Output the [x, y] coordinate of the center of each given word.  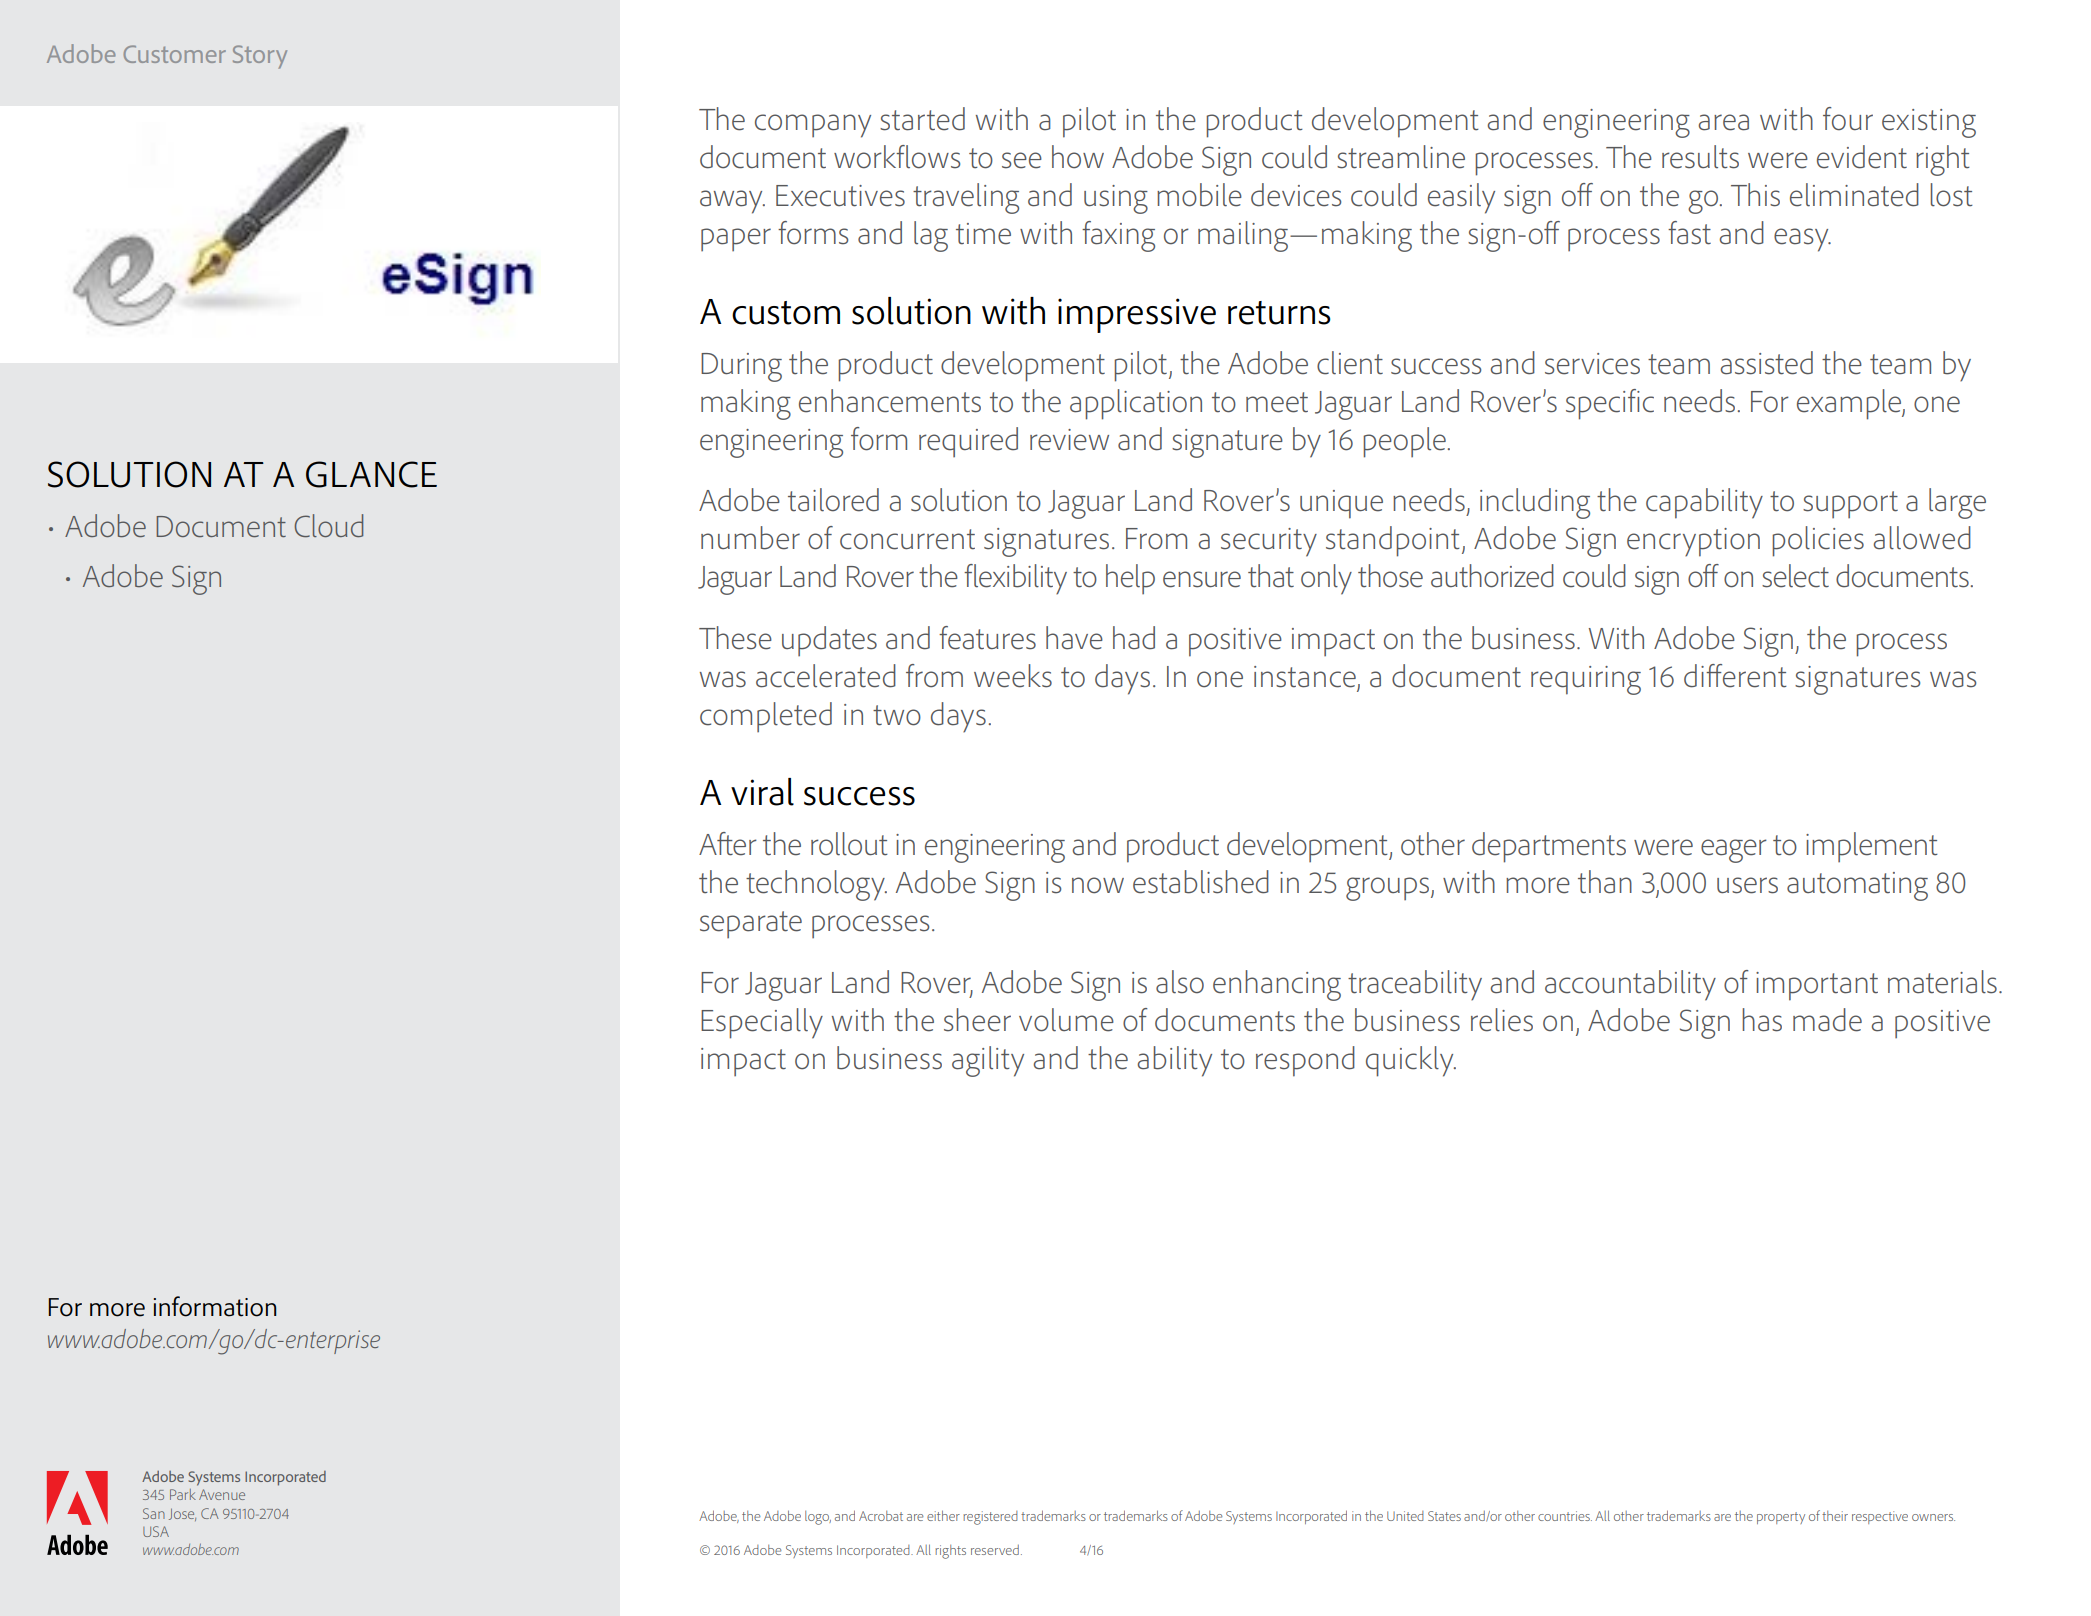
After [728, 844]
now [1098, 885]
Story [260, 57]
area [1723, 122]
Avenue [222, 1494]
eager [1734, 851]
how [1078, 157]
